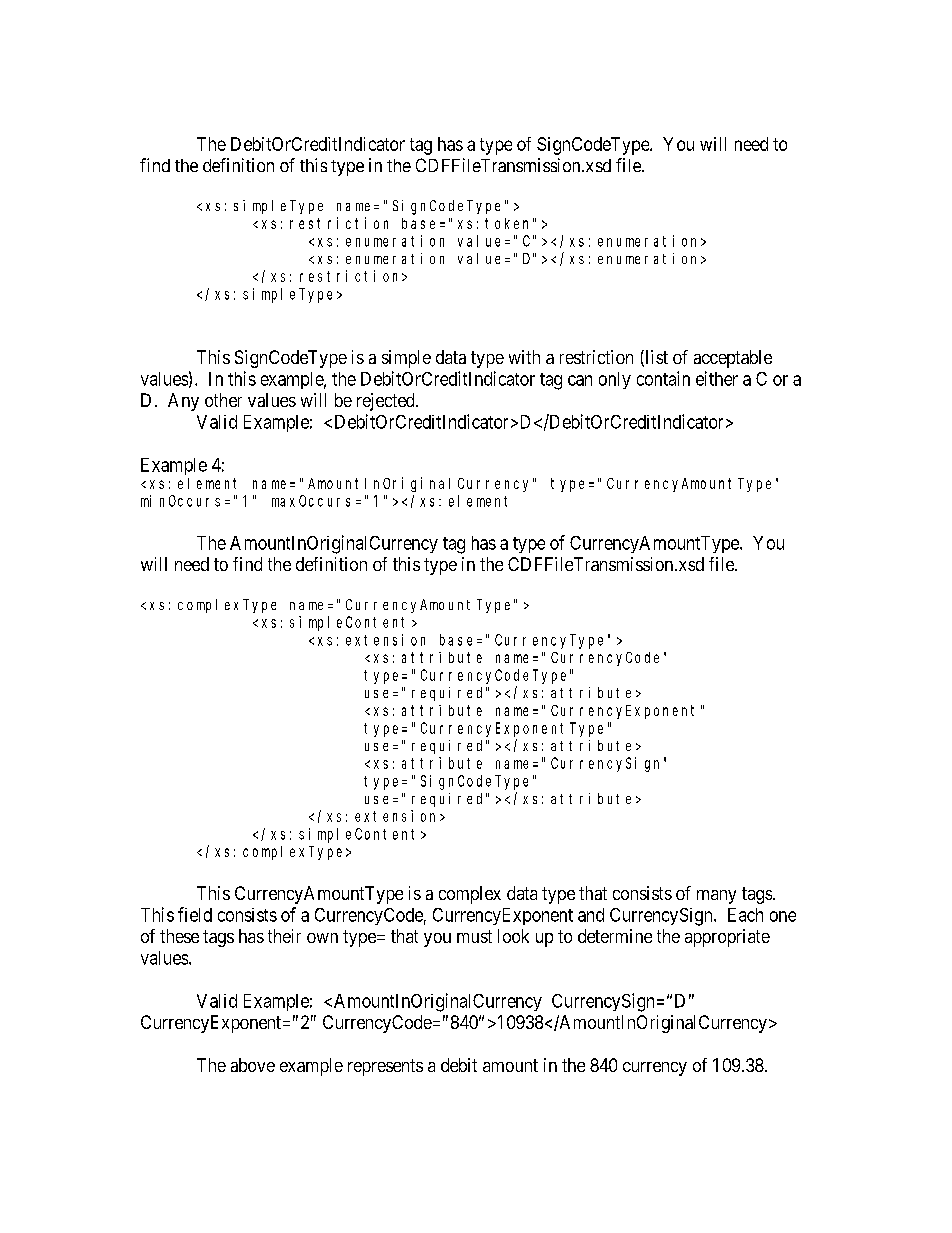 This screenshot has width=952, height=1233. I want to click on appropriate, so click(727, 938).
